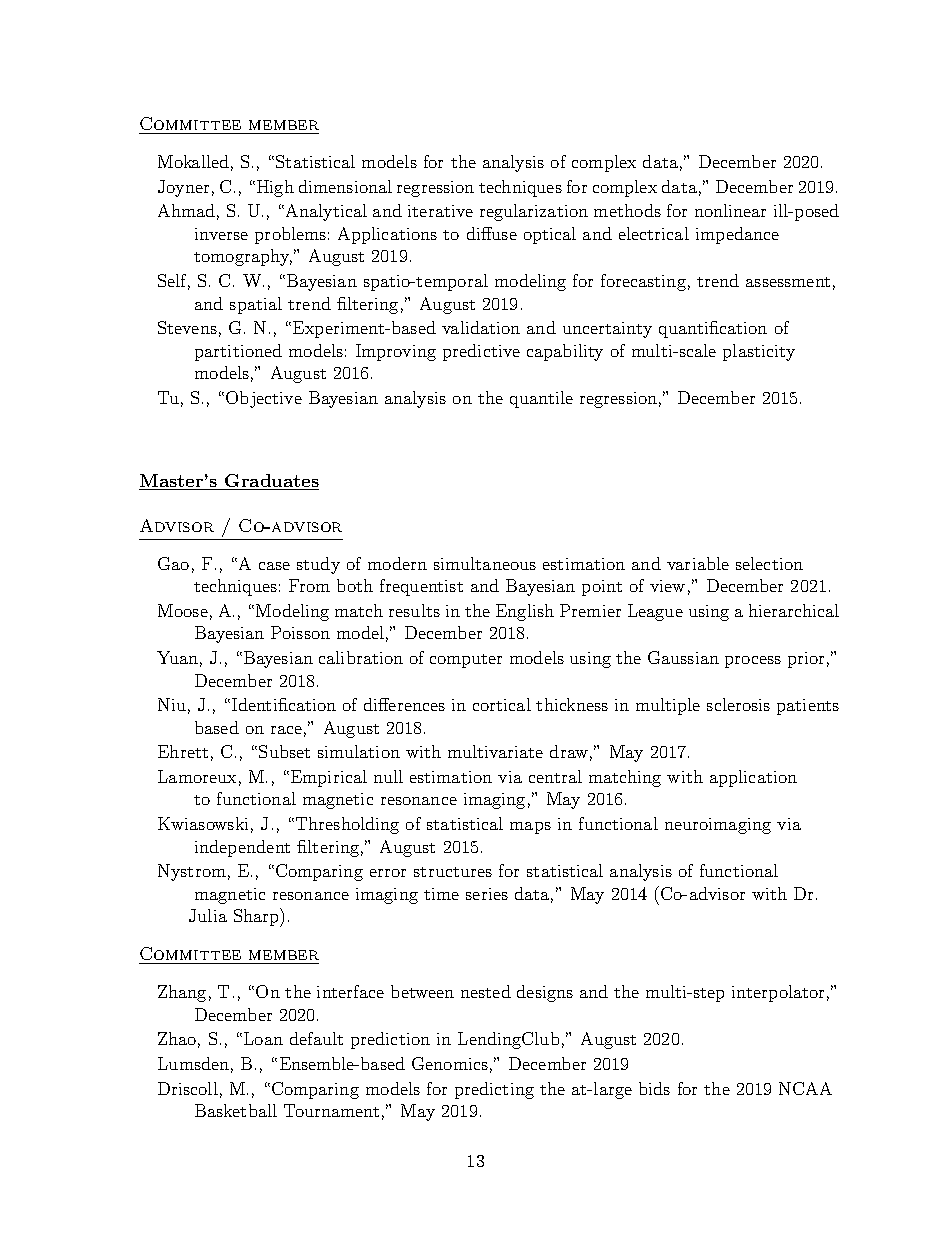 The image size is (952, 1233). Describe the element at coordinates (805, 1088) in the page. I see `NCAA` at that location.
